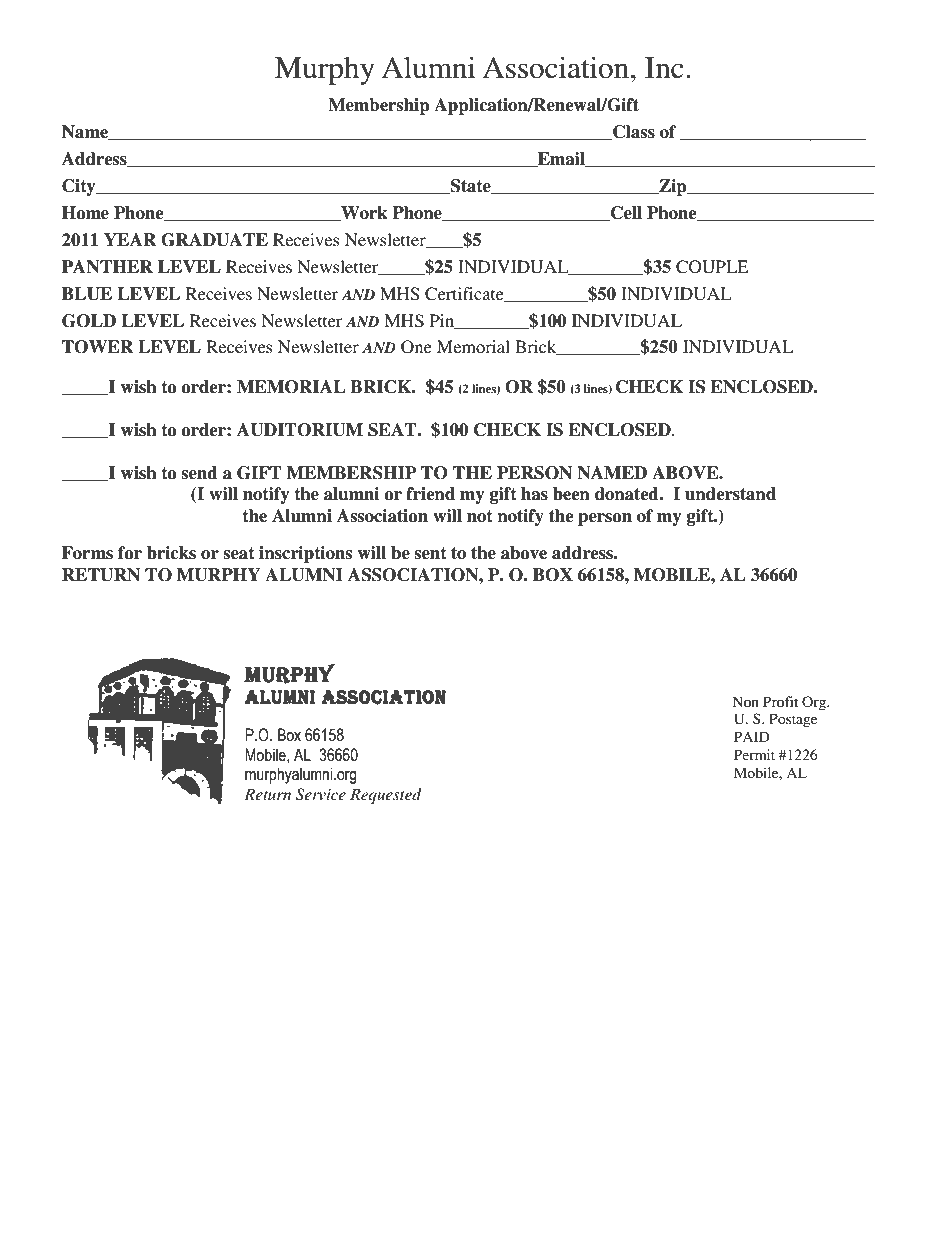 This screenshot has width=952, height=1233. Describe the element at coordinates (214, 240) in the screenshot. I see `GRADUATE` at that location.
